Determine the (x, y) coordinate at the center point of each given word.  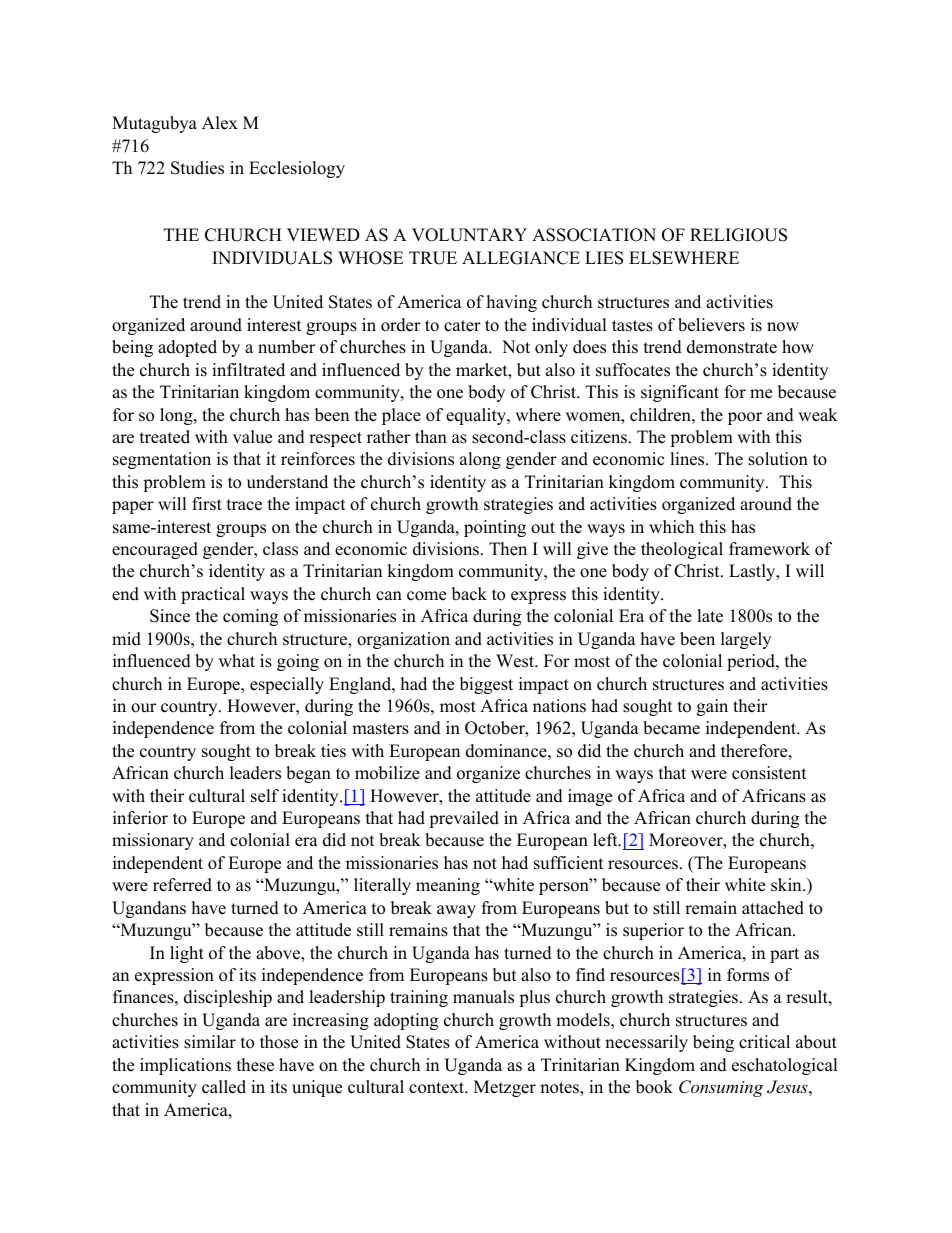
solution (778, 459)
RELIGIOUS (738, 235)
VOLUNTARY (469, 235)
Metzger (505, 1088)
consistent (769, 773)
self (265, 796)
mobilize (387, 773)
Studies (197, 168)
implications (185, 1066)
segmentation (162, 460)
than (431, 436)
